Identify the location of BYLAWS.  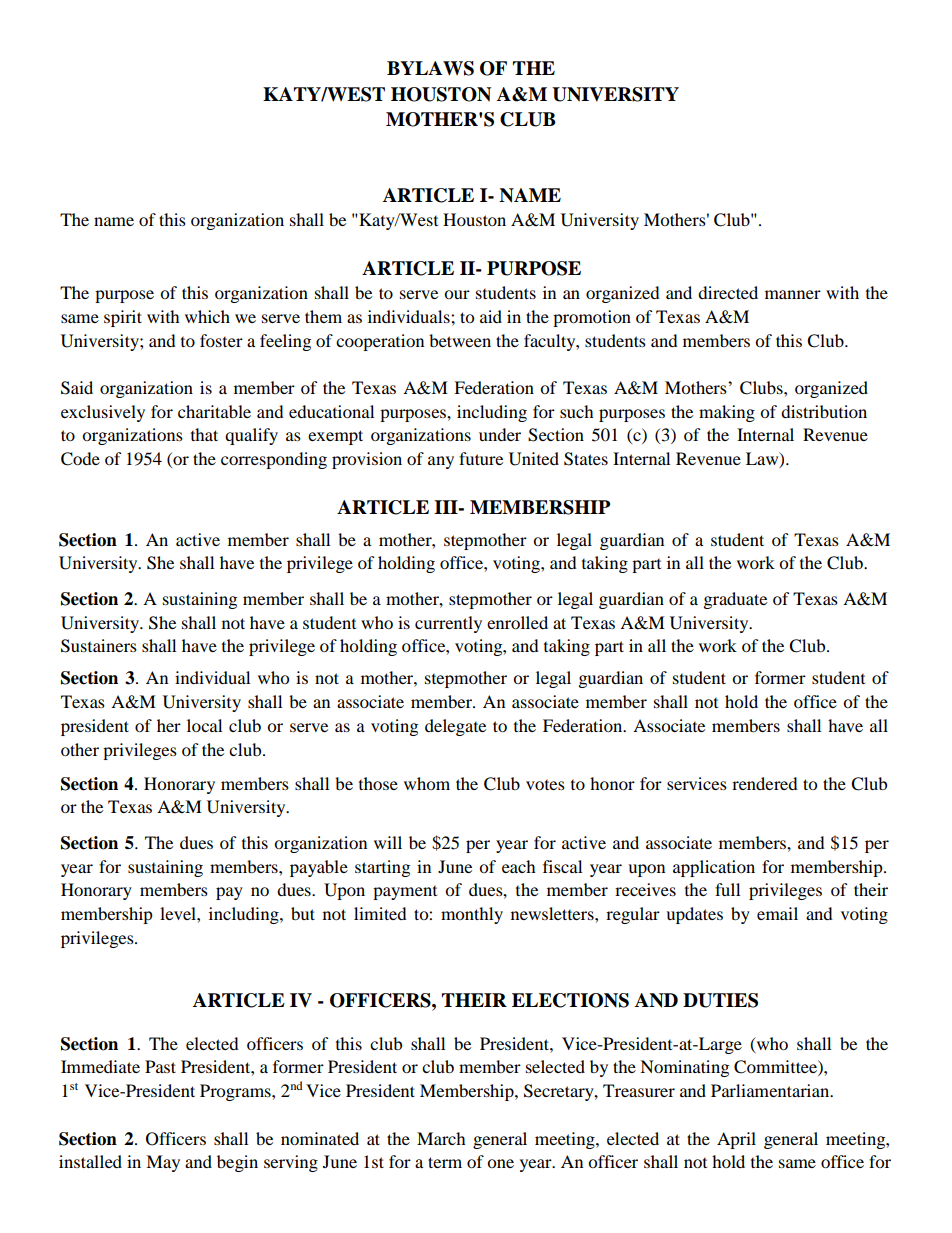
(430, 68).
